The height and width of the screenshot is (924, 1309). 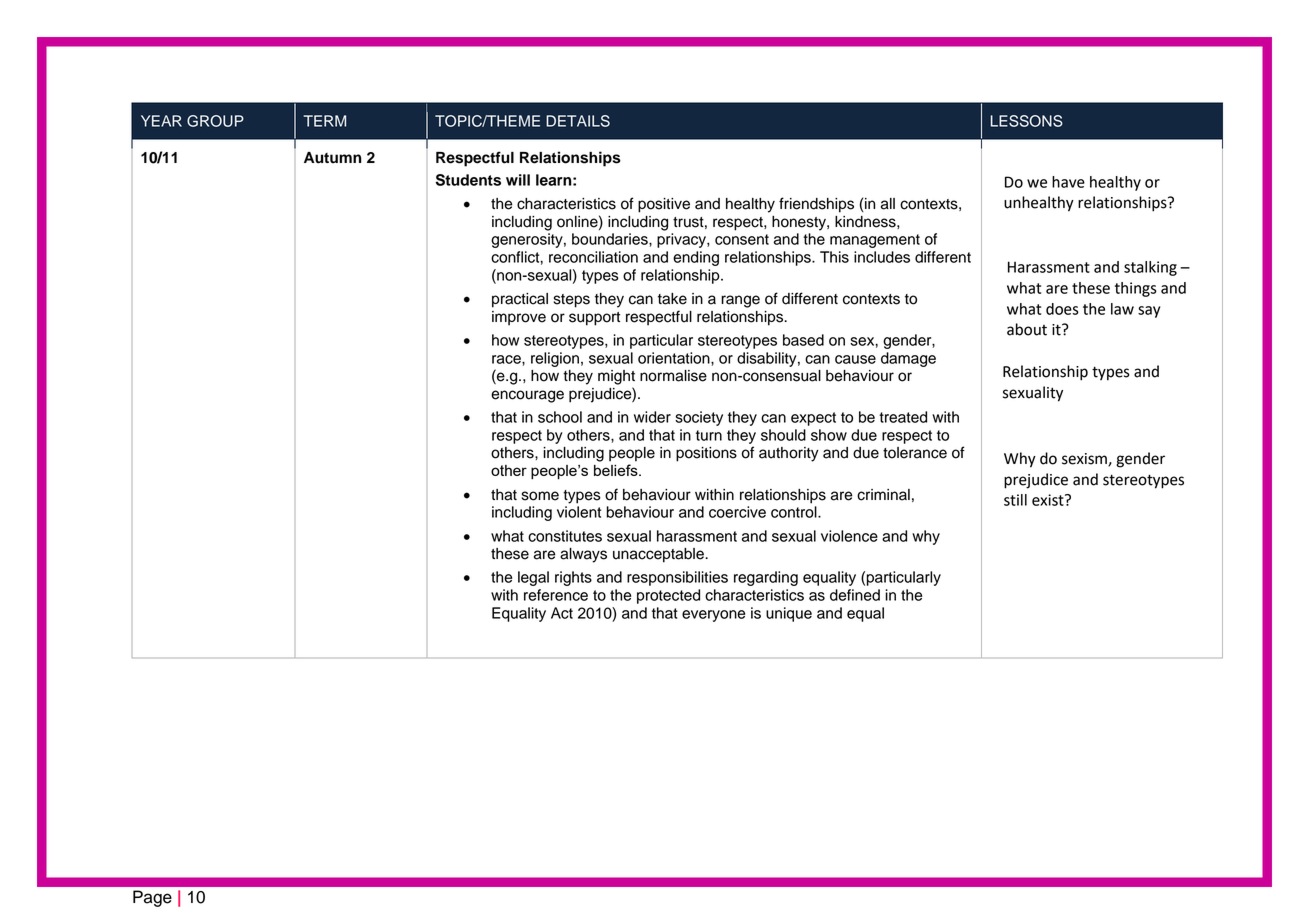 I want to click on everyone, so click(x=713, y=616).
